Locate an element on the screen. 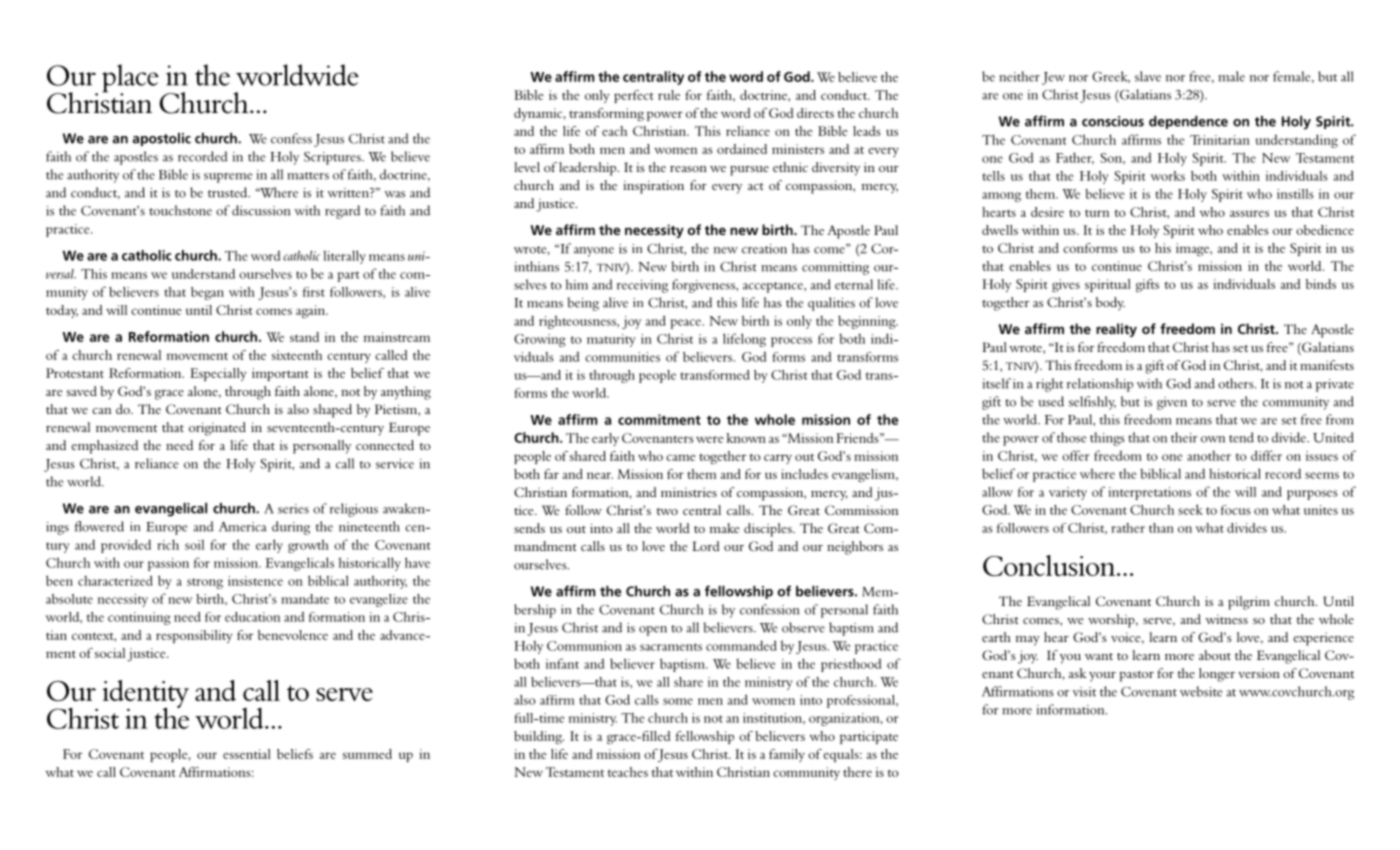 This screenshot has width=1400, height=850. website is located at coordinates (1201, 691).
